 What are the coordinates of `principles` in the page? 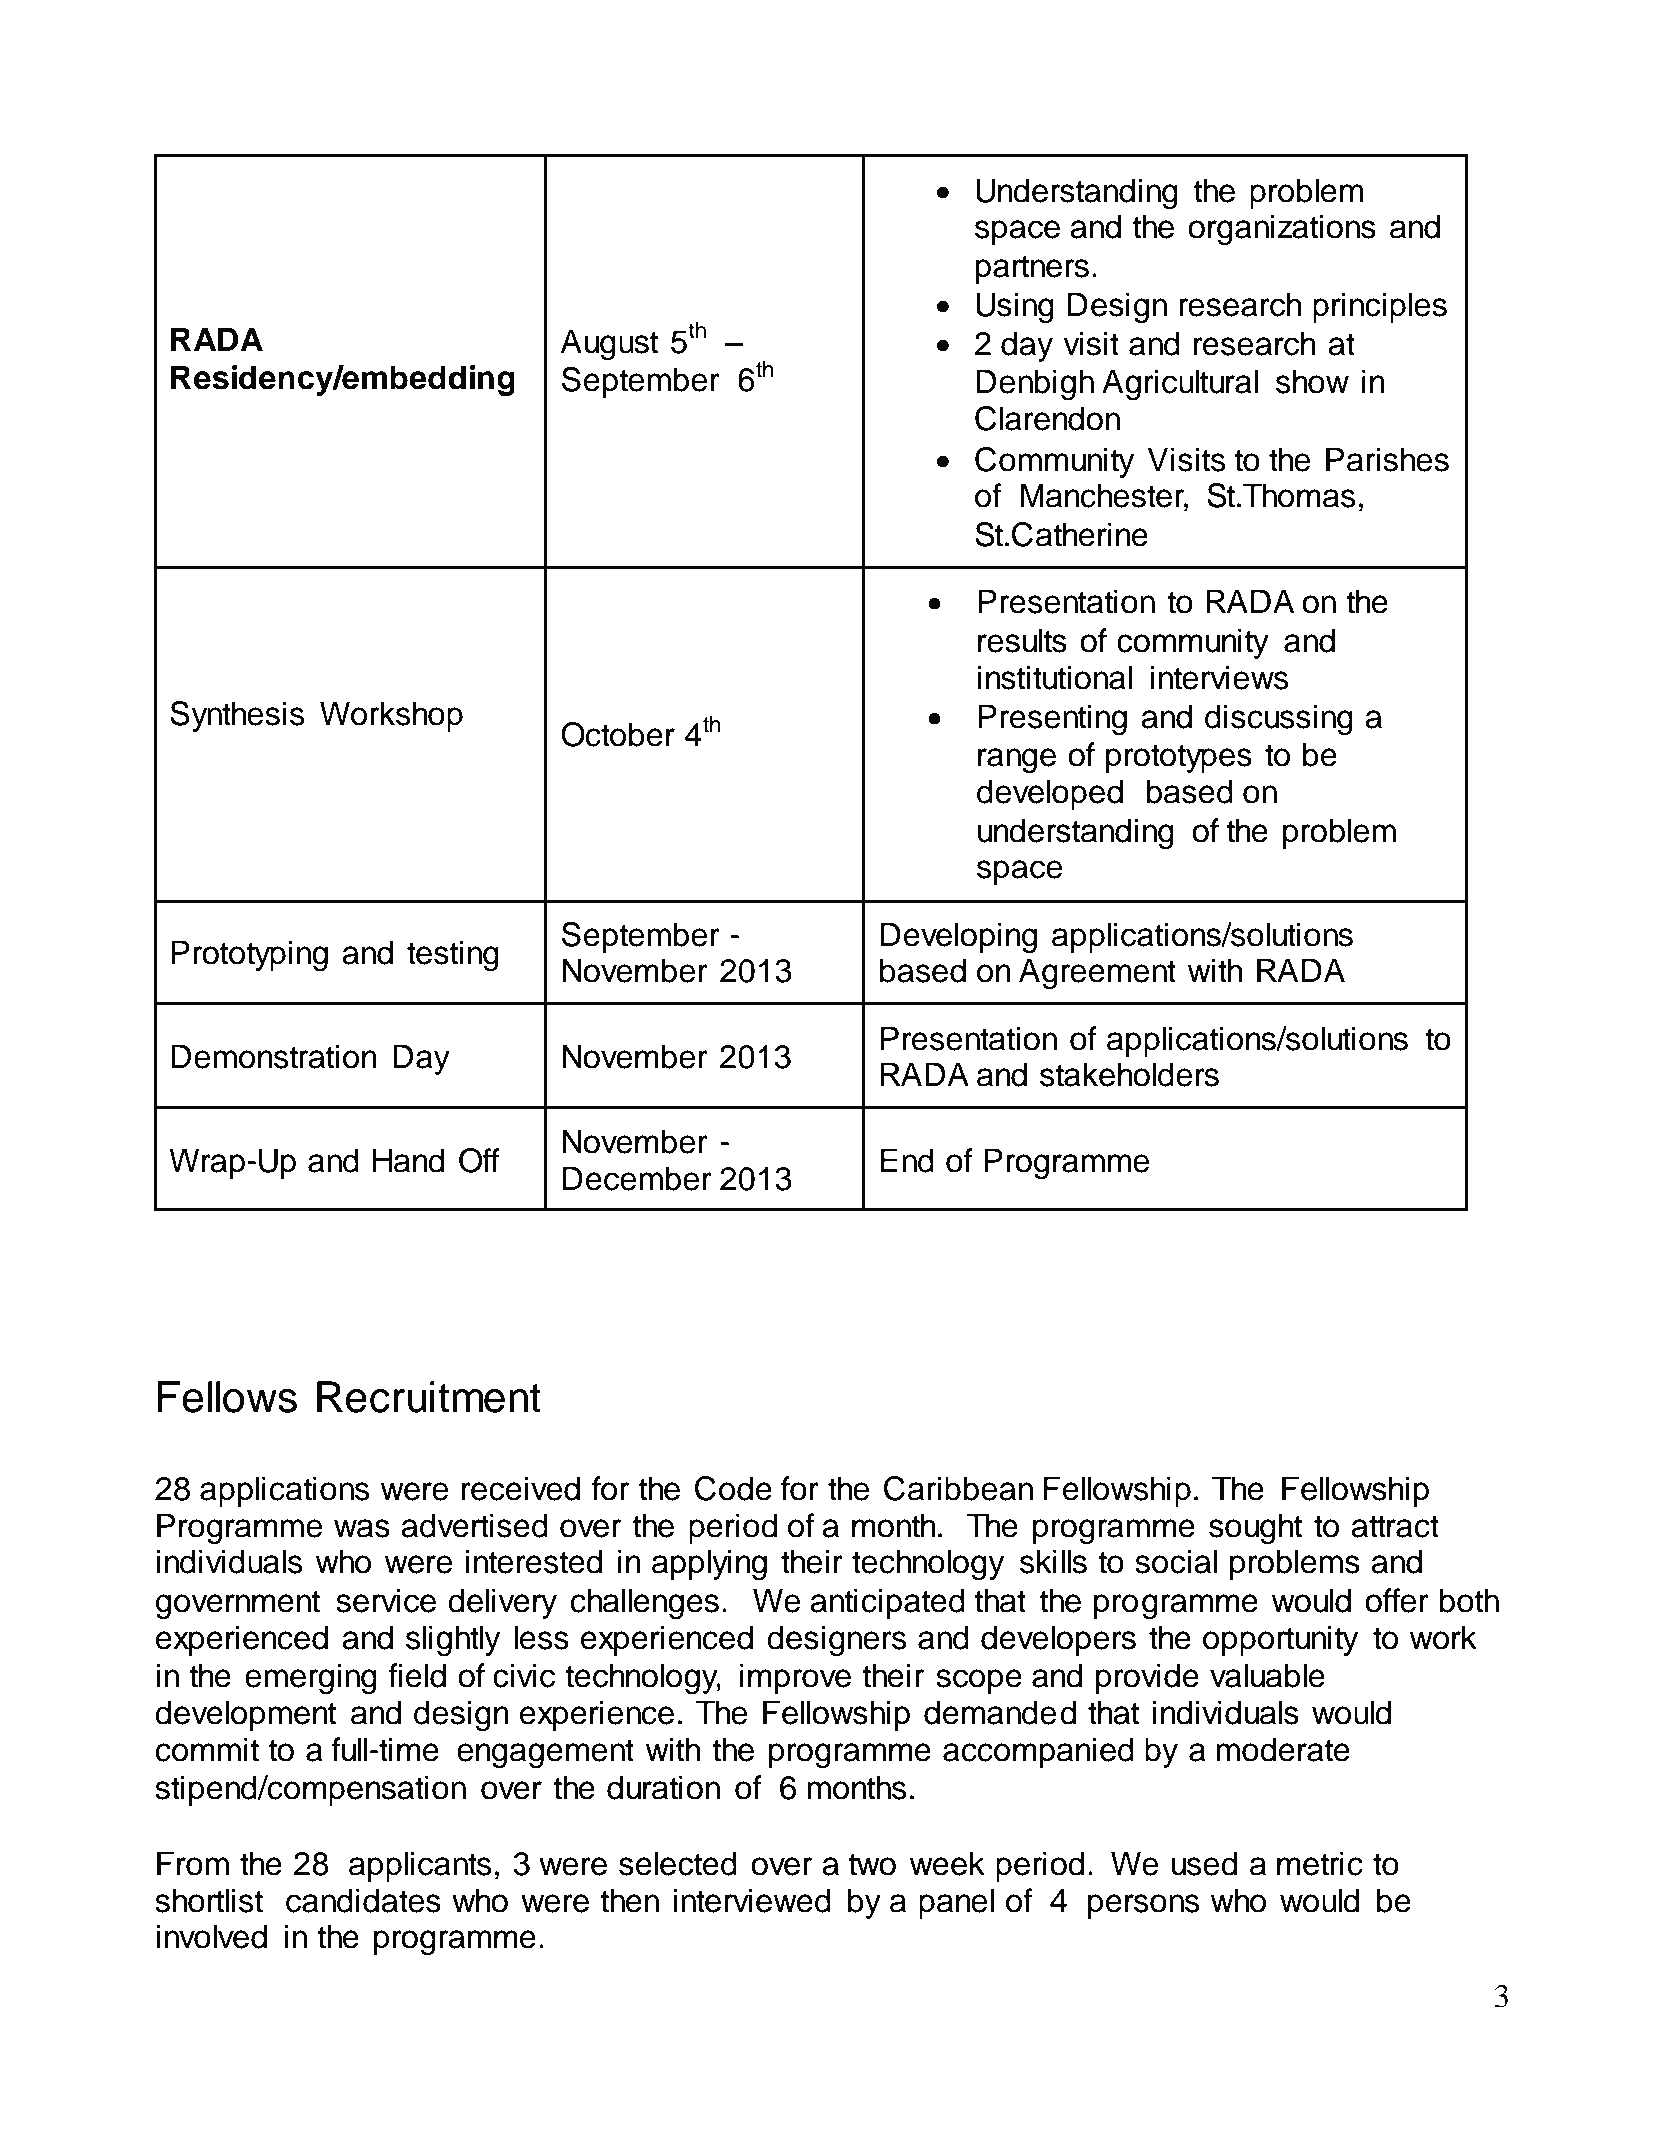 It's located at (1380, 307).
